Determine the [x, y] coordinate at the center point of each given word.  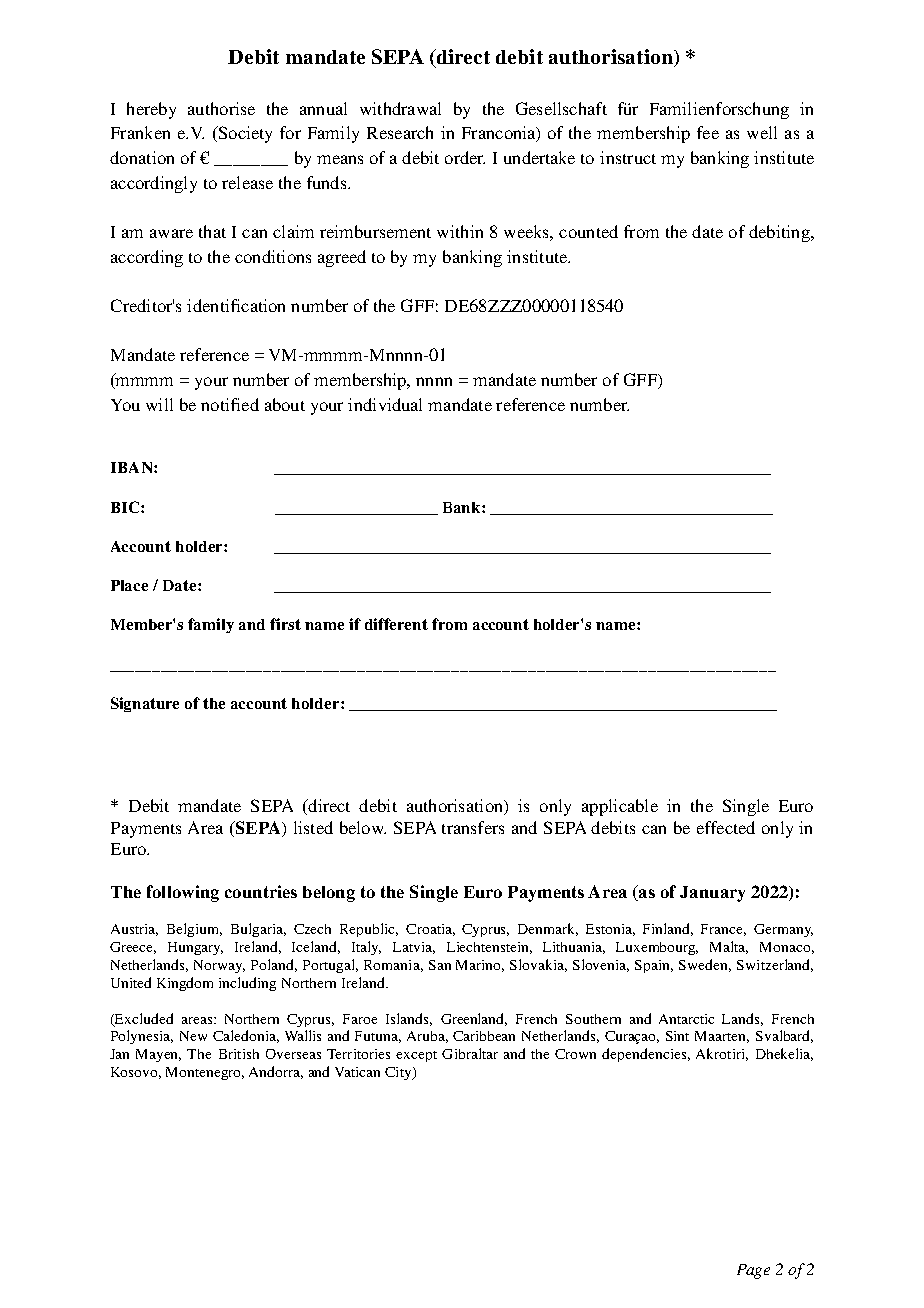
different [396, 624]
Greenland [474, 1019]
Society [244, 134]
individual [385, 404]
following [183, 893]
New [193, 1036]
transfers [473, 827]
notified [230, 404]
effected [726, 827]
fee [708, 132]
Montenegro [205, 1073]
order [465, 157]
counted [588, 231]
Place [129, 585]
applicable [620, 807]
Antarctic [686, 1019]
